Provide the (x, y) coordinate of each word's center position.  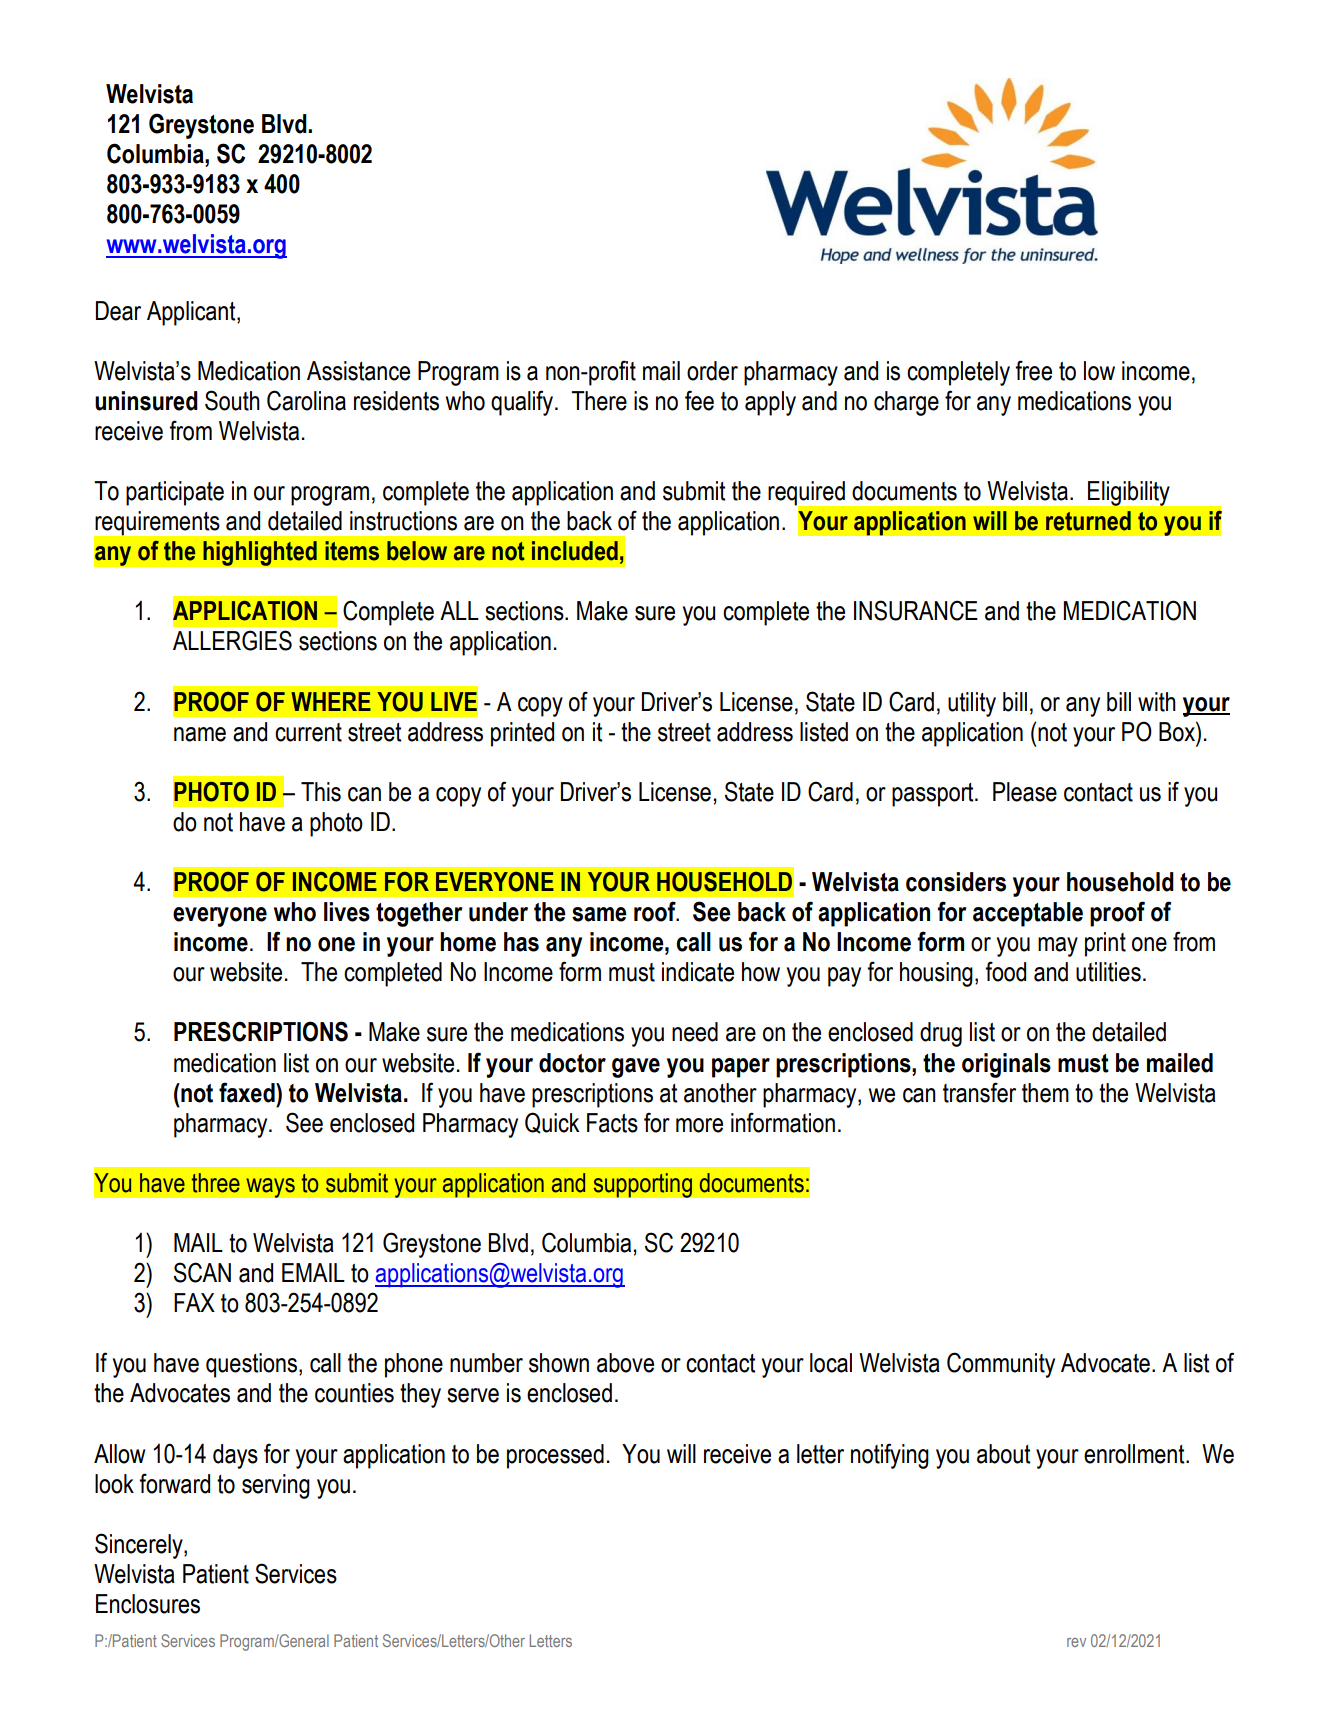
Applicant (192, 313)
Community (1001, 1365)
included (575, 551)
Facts (612, 1123)
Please (1025, 792)
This (321, 792)
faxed (248, 1092)
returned (1088, 521)
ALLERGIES (232, 640)
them (1045, 1093)
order (712, 371)
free (1033, 370)
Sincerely (140, 1546)
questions (251, 1365)
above (625, 1363)
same (599, 914)
